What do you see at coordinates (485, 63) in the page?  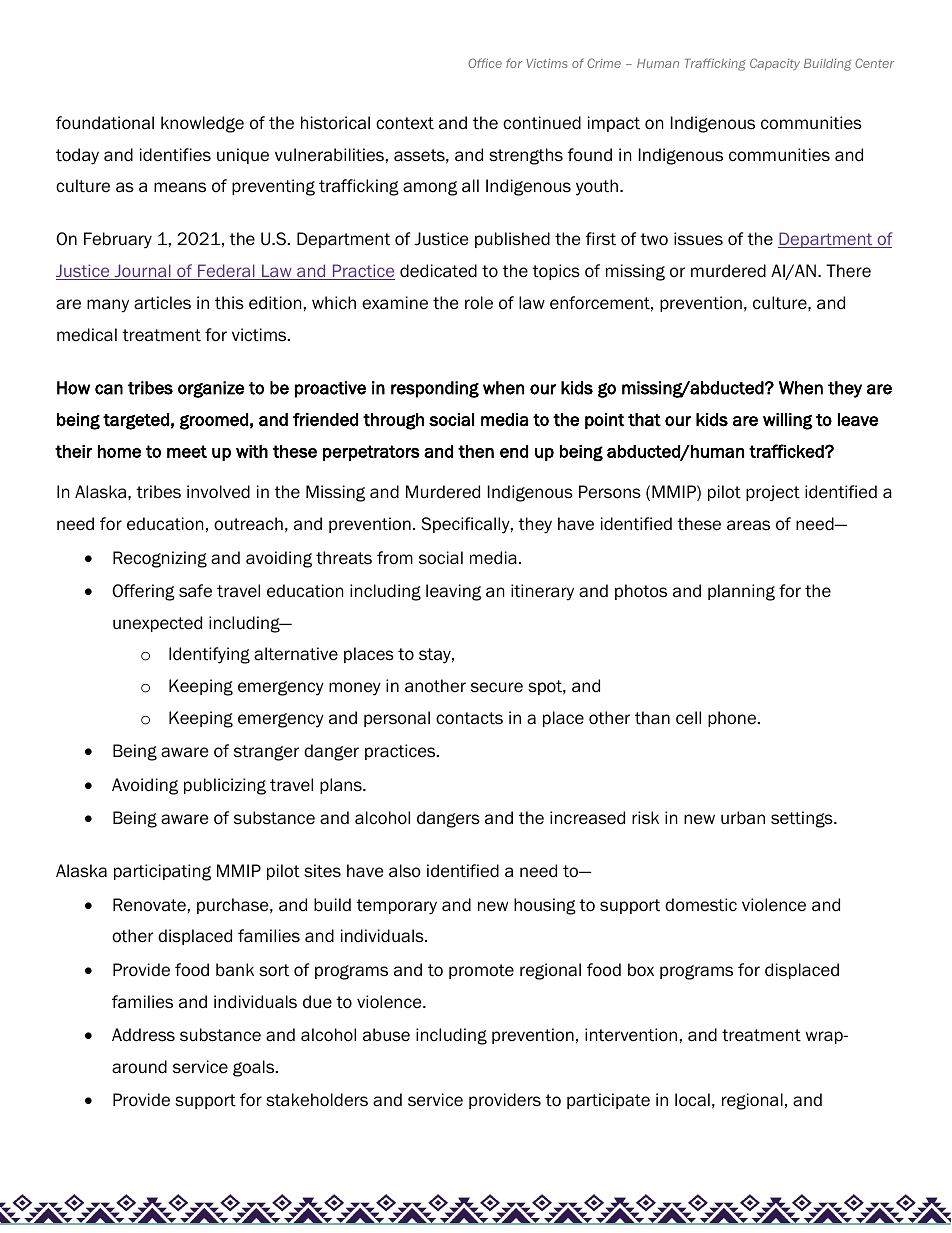 I see `Office` at bounding box center [485, 63].
